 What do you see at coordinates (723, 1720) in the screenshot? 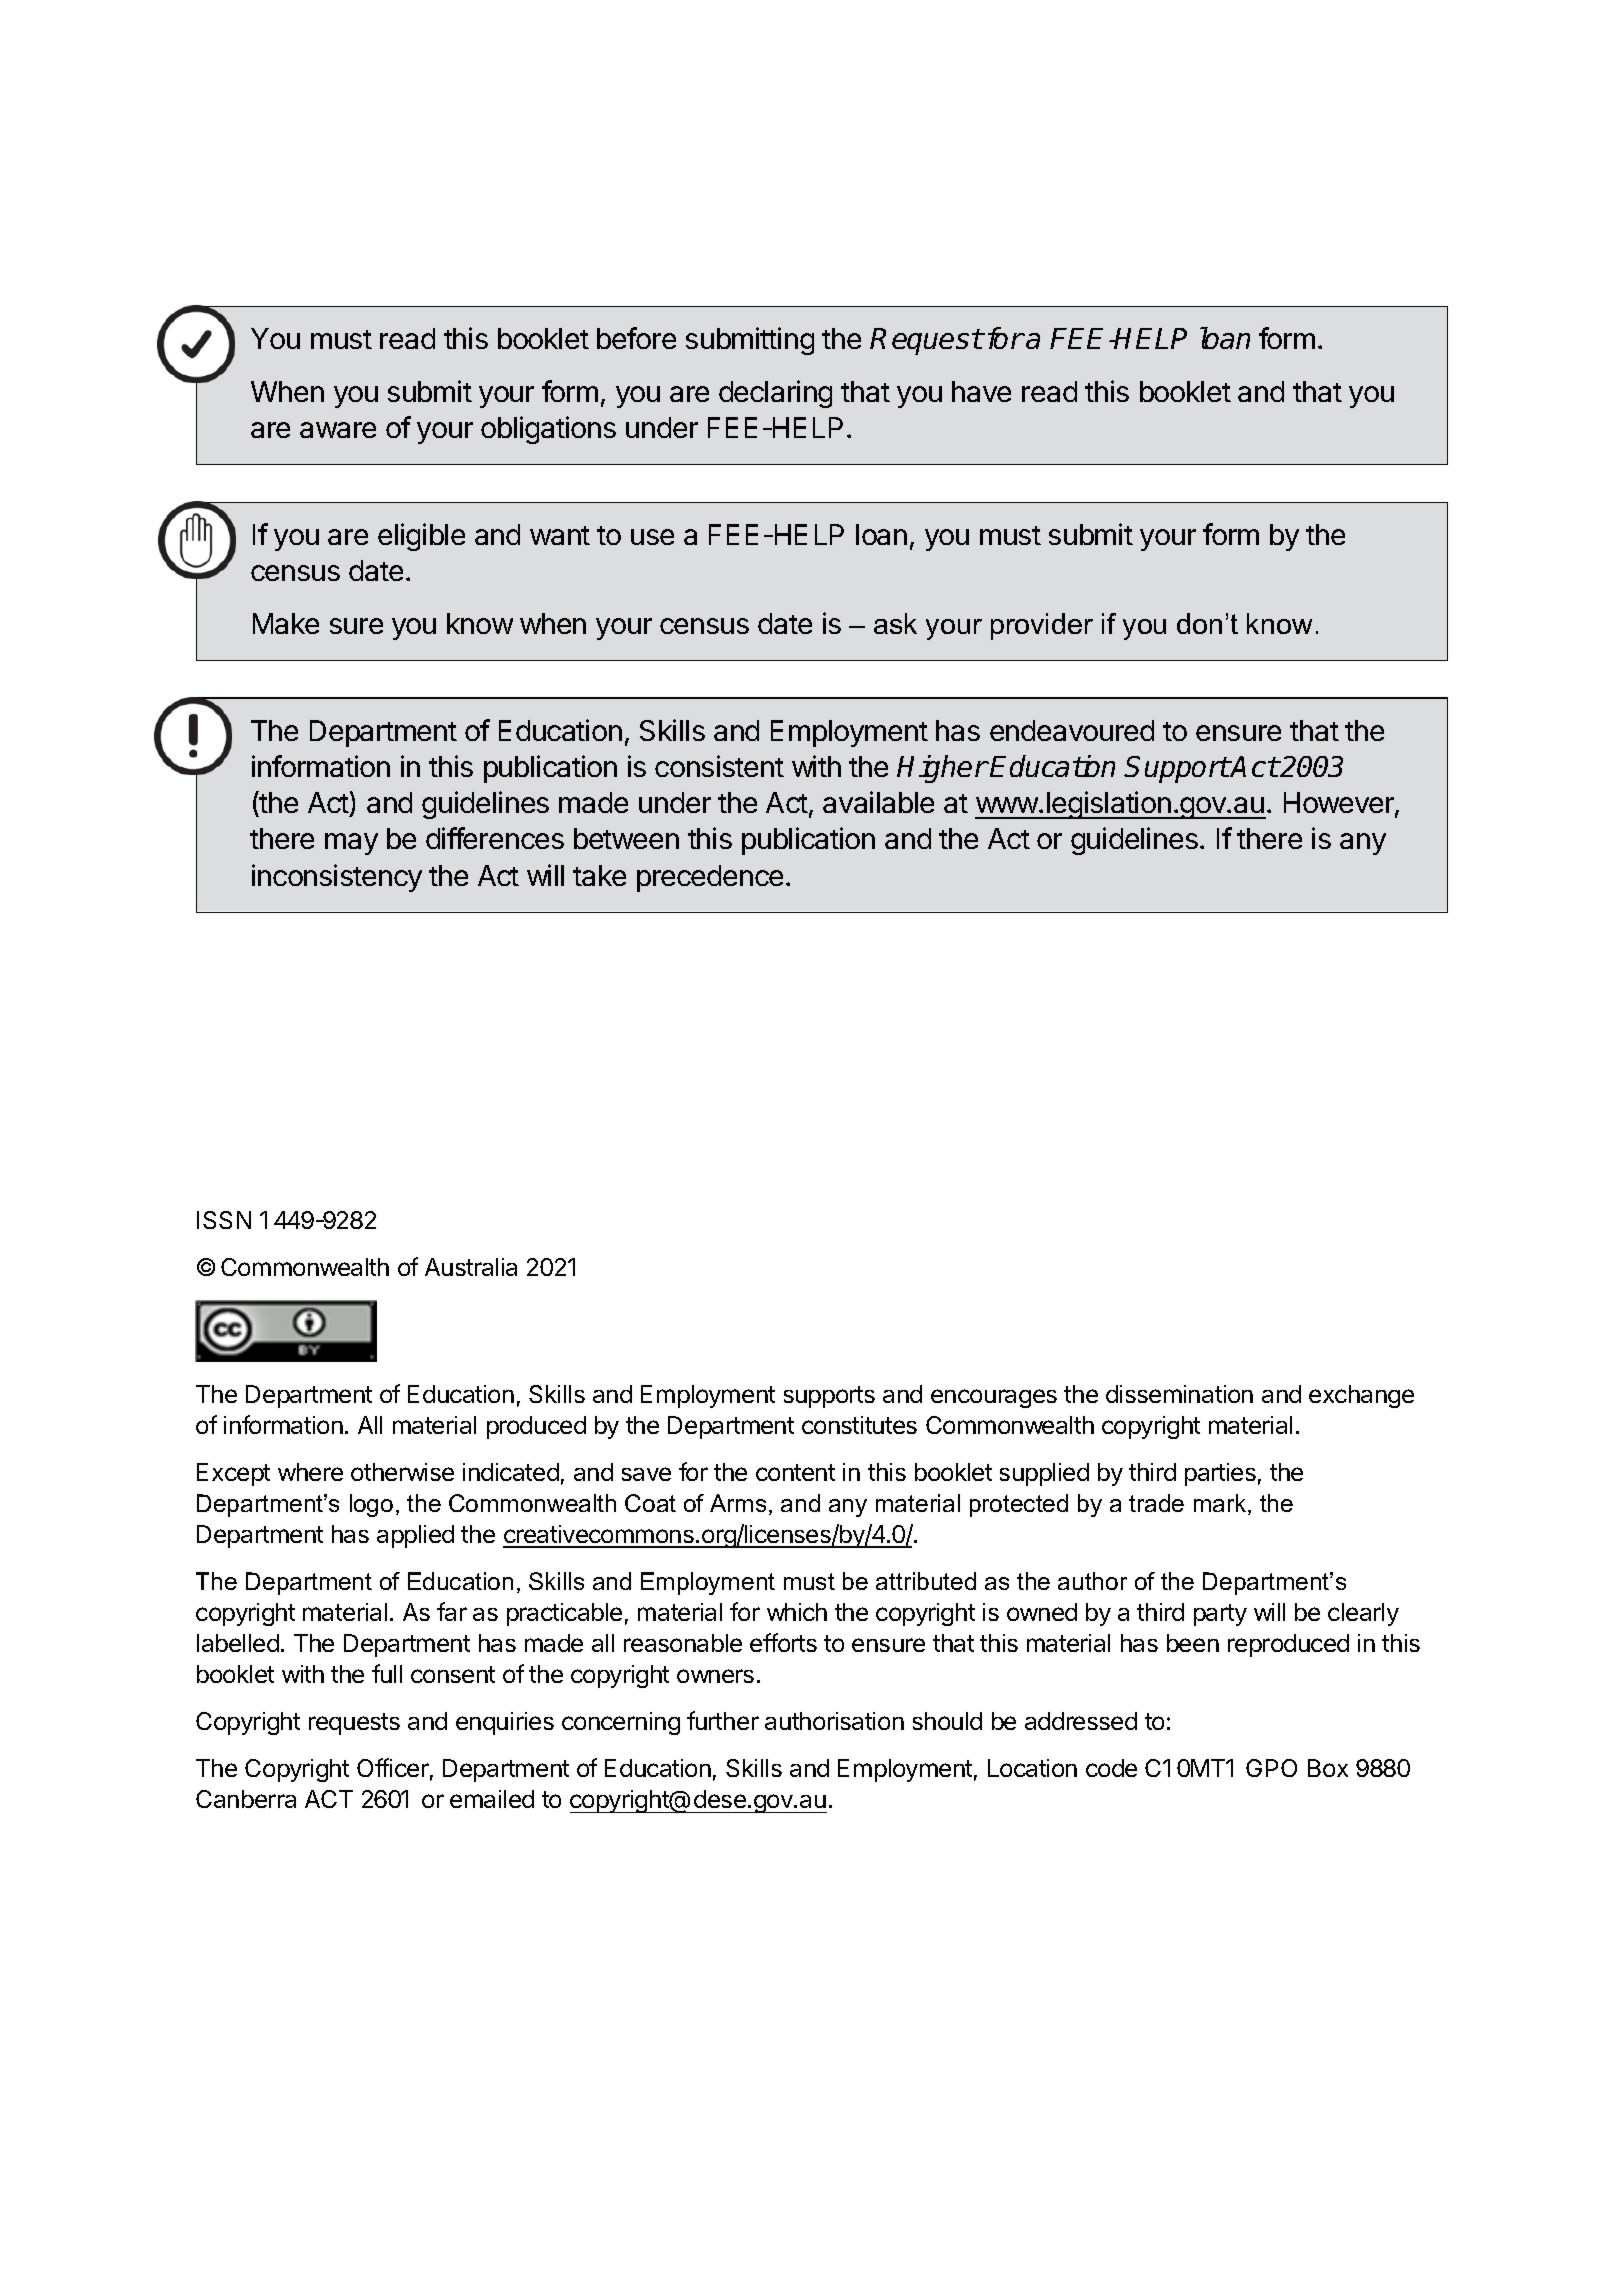
I see `further` at bounding box center [723, 1720].
